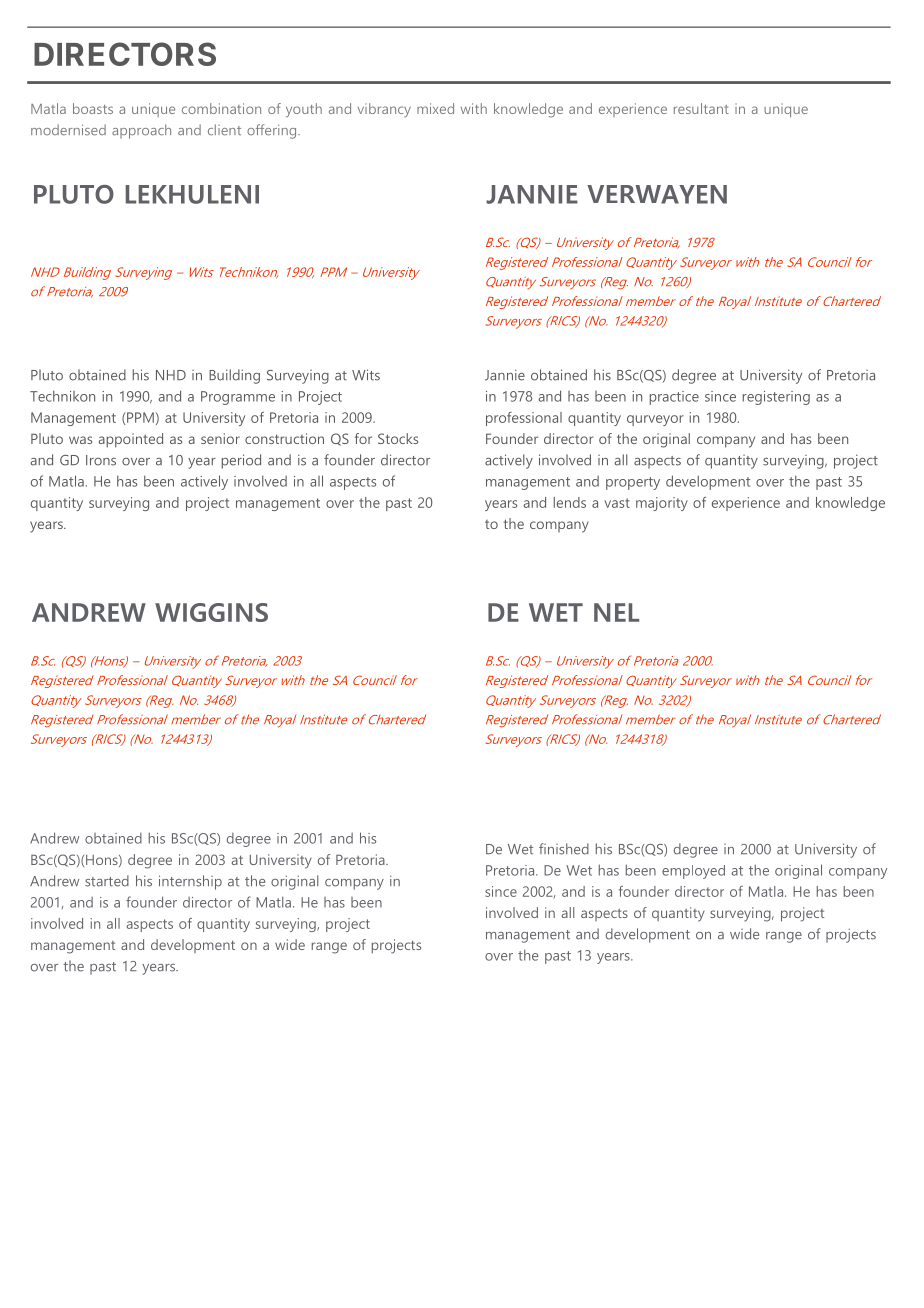 This screenshot has height=1308, width=924. I want to click on finished, so click(564, 849).
